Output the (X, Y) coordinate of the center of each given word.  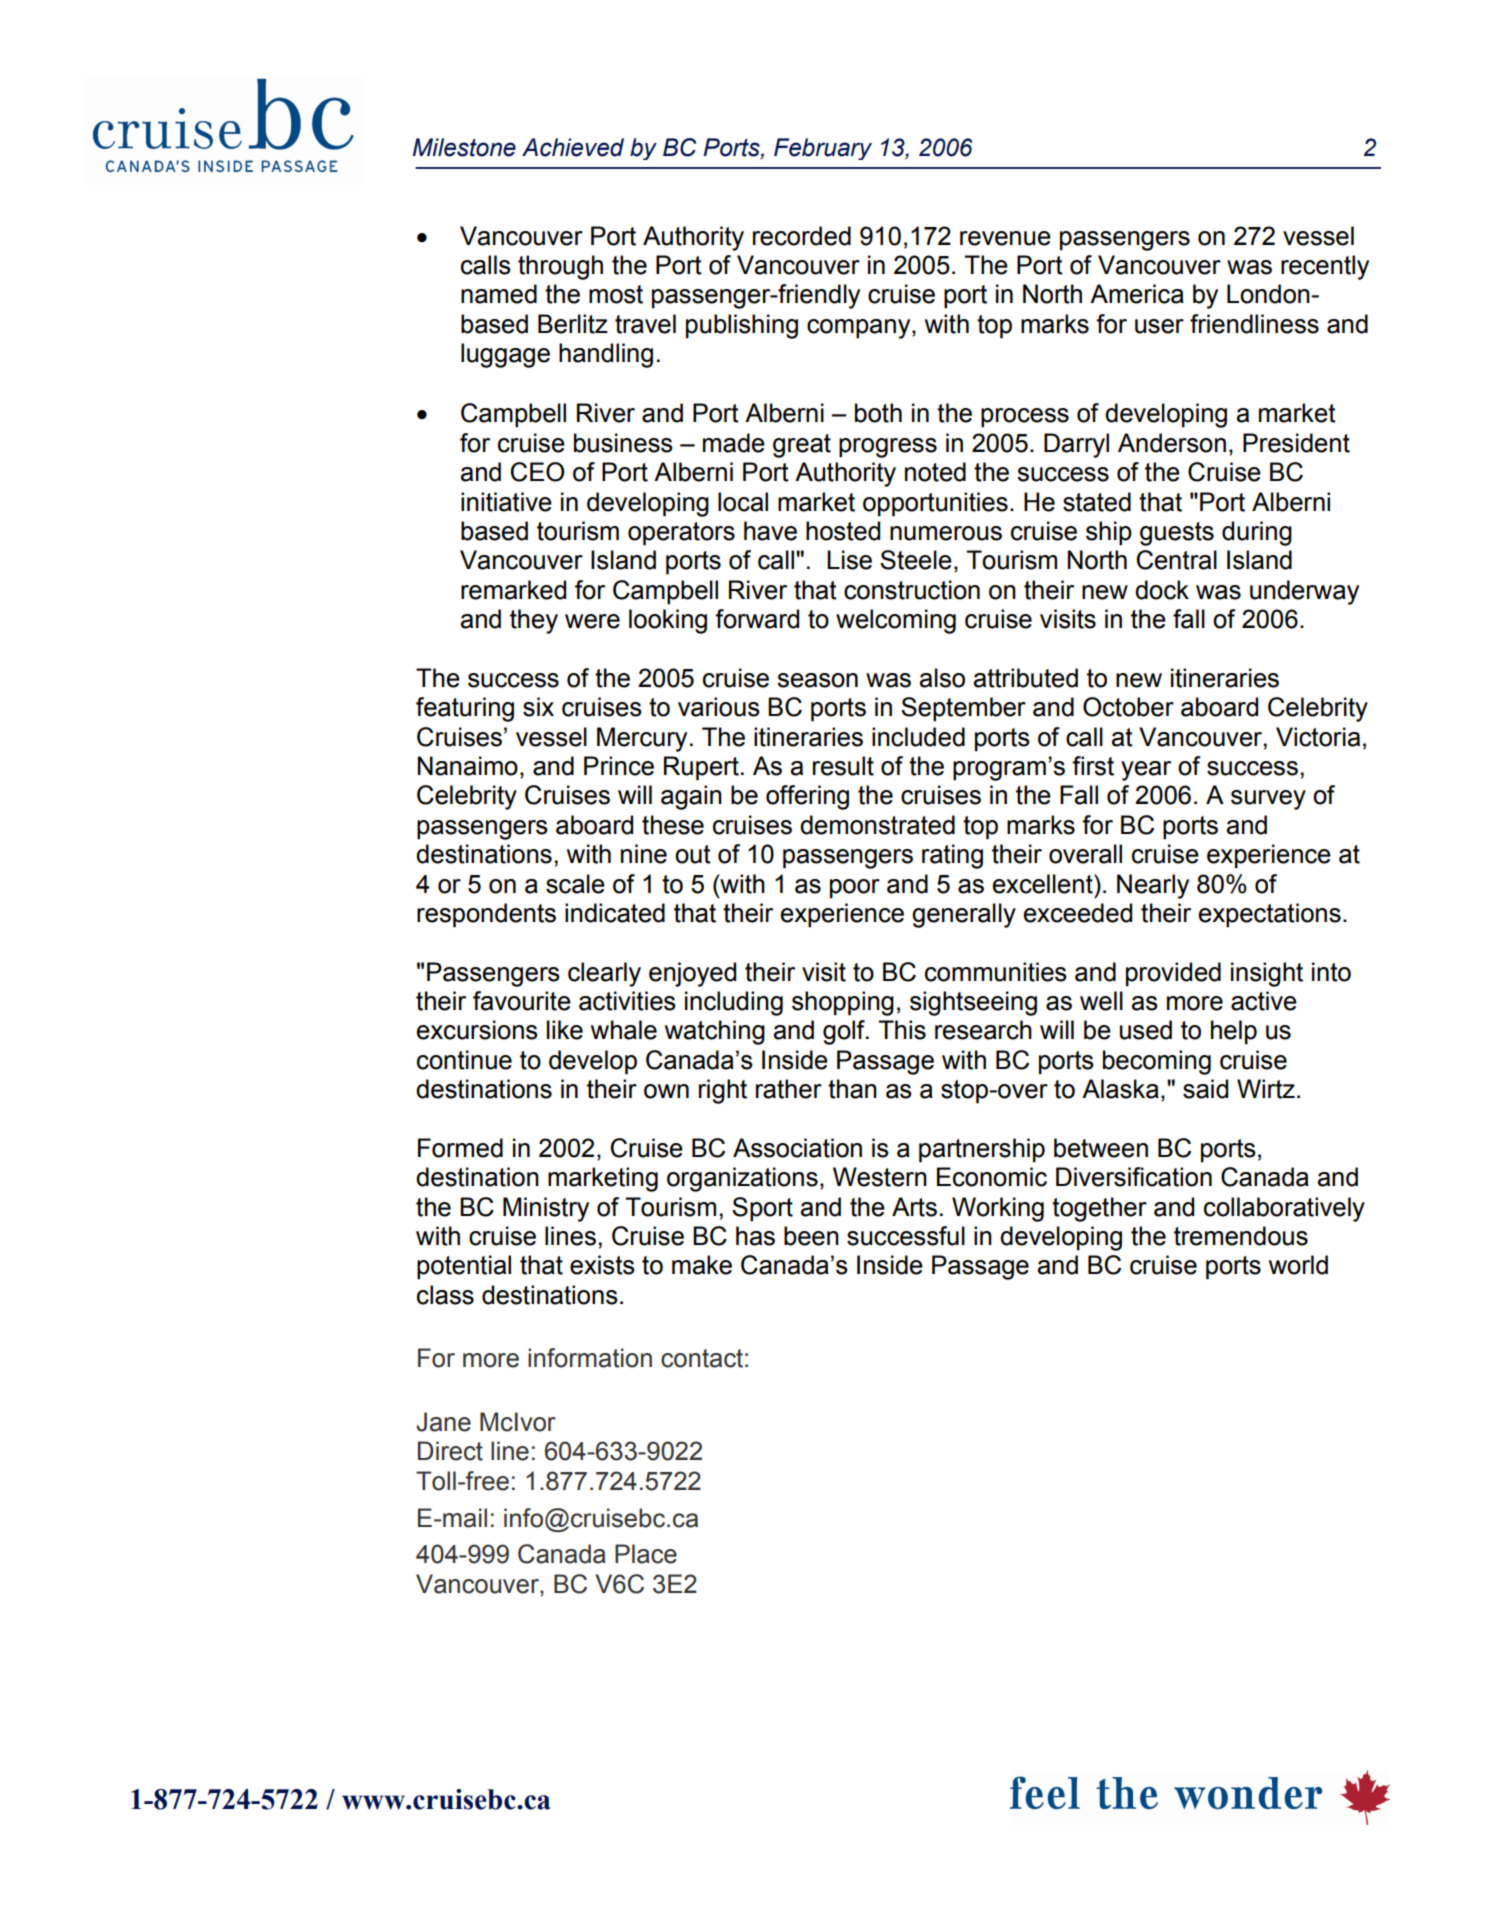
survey (1268, 800)
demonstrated (877, 825)
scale (575, 884)
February (823, 149)
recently (1325, 267)
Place (646, 1554)
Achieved (573, 147)
